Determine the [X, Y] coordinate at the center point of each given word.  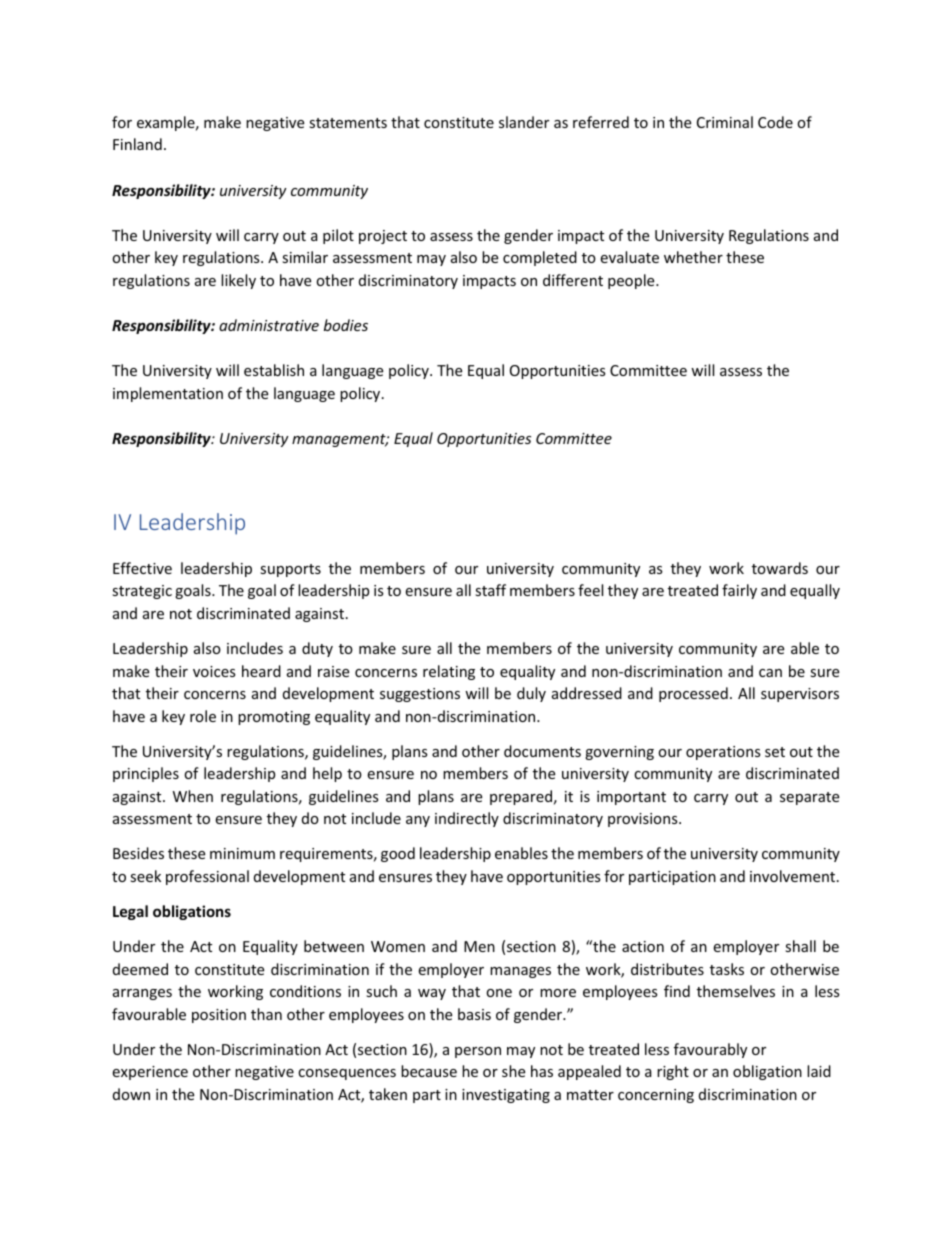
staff [490, 590]
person [478, 1052]
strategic [142, 592]
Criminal [725, 122]
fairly [739, 591]
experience [150, 1073]
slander [524, 122]
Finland [137, 144]
